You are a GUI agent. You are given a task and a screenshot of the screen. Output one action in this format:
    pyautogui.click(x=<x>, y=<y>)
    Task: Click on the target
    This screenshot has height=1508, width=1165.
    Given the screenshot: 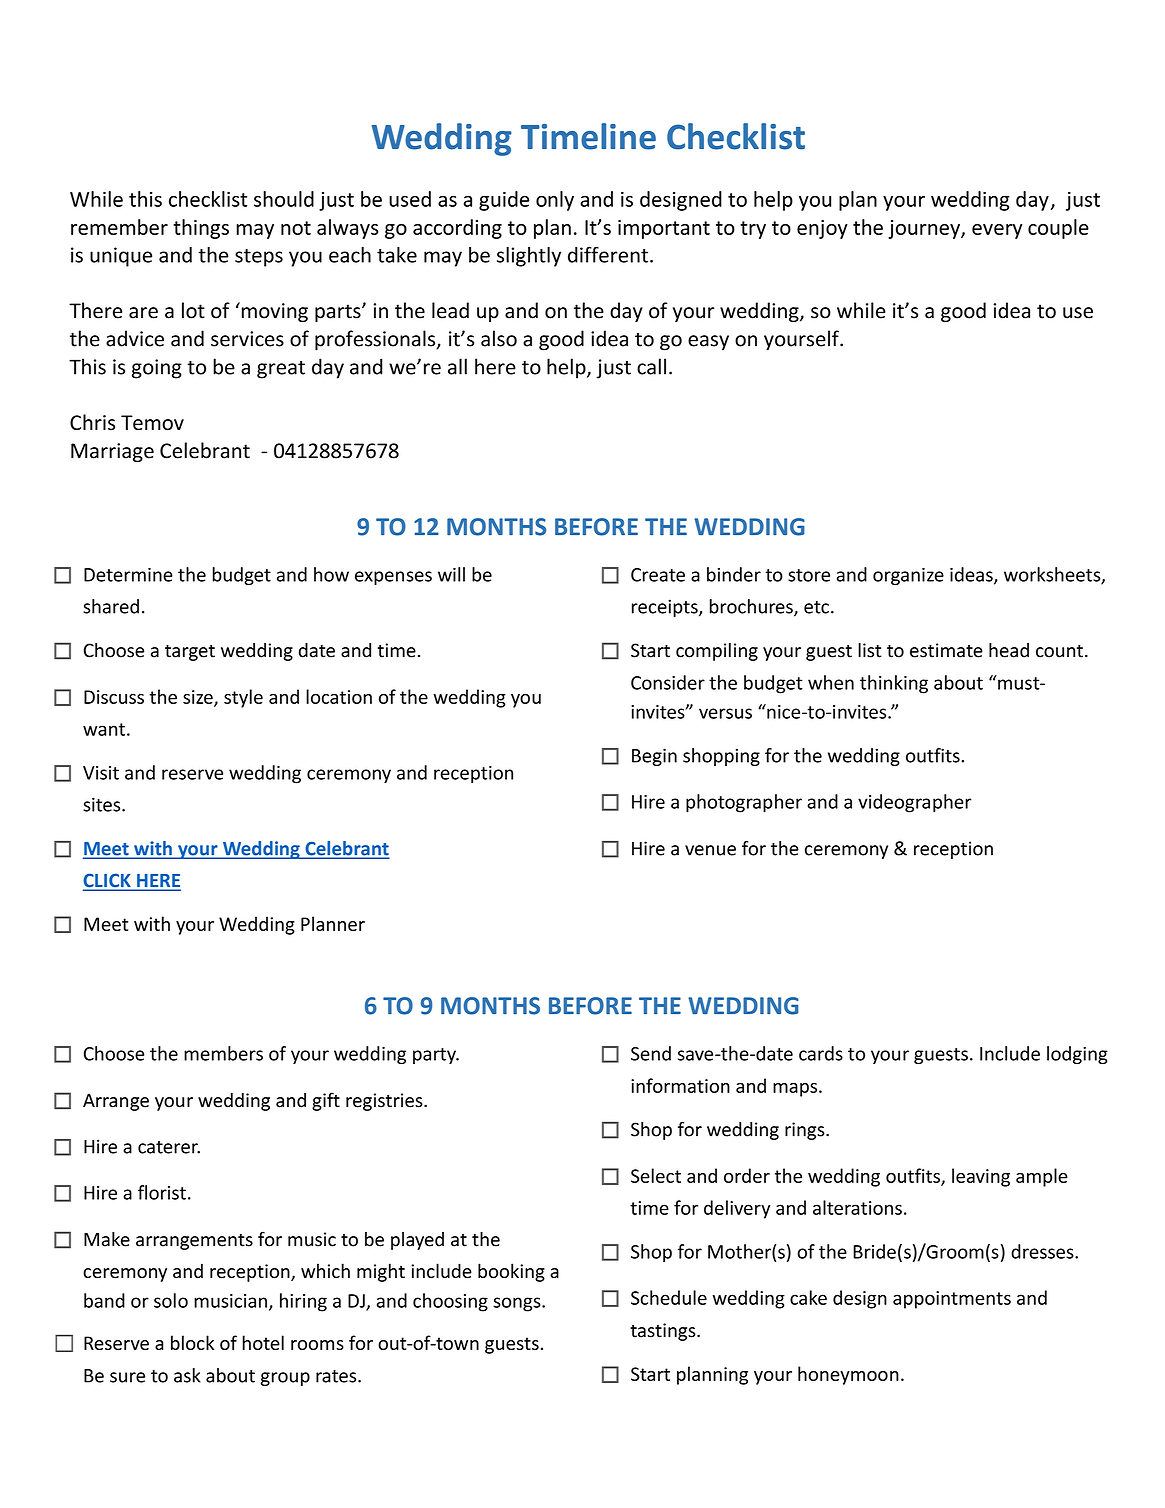 What is the action you would take?
    pyautogui.click(x=190, y=653)
